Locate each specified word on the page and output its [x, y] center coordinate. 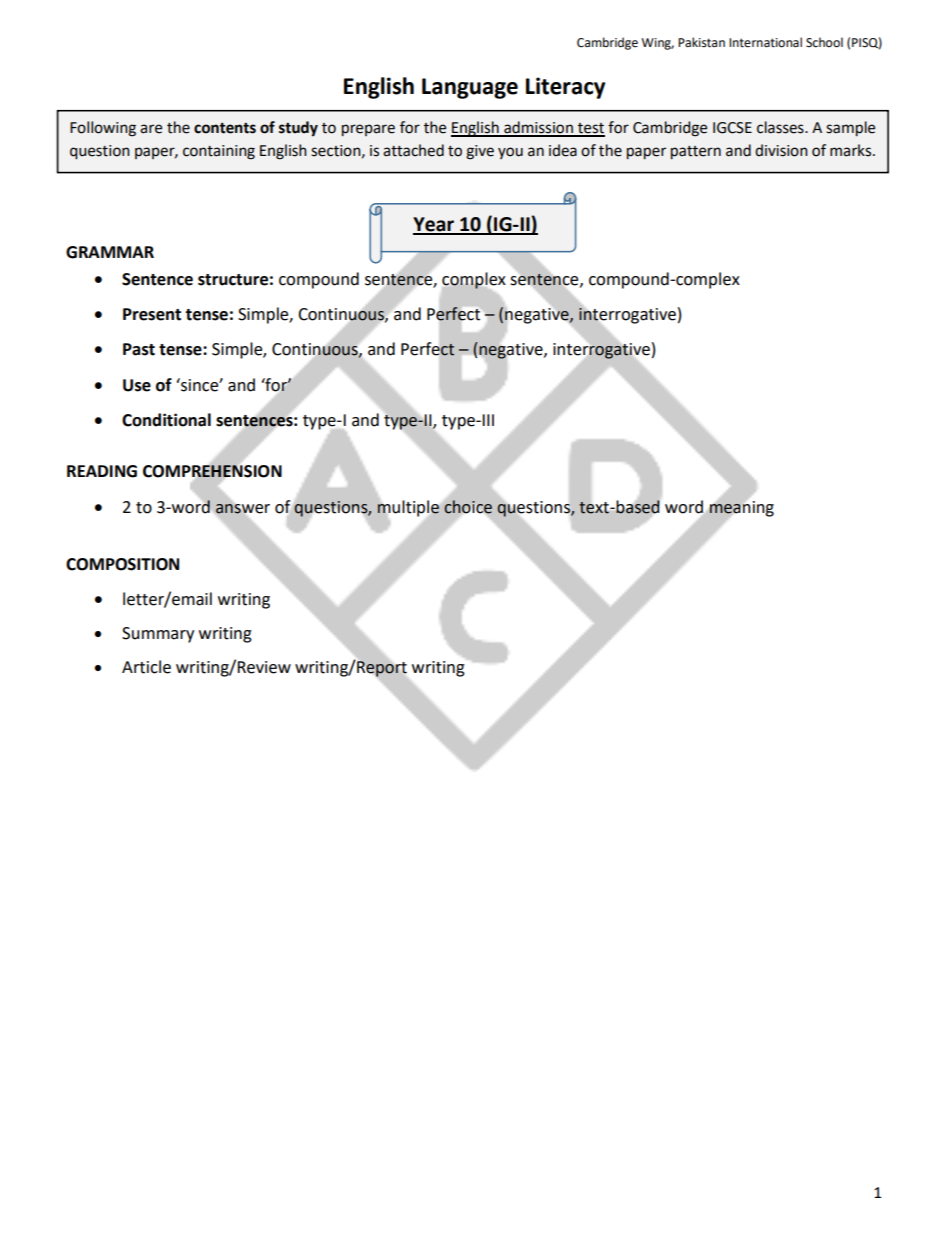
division [781, 150]
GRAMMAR [110, 252]
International [765, 42]
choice [467, 506]
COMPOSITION [122, 564]
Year [435, 225]
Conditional [166, 420]
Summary [158, 635]
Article [146, 667]
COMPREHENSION [212, 471]
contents [225, 128]
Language [470, 88]
